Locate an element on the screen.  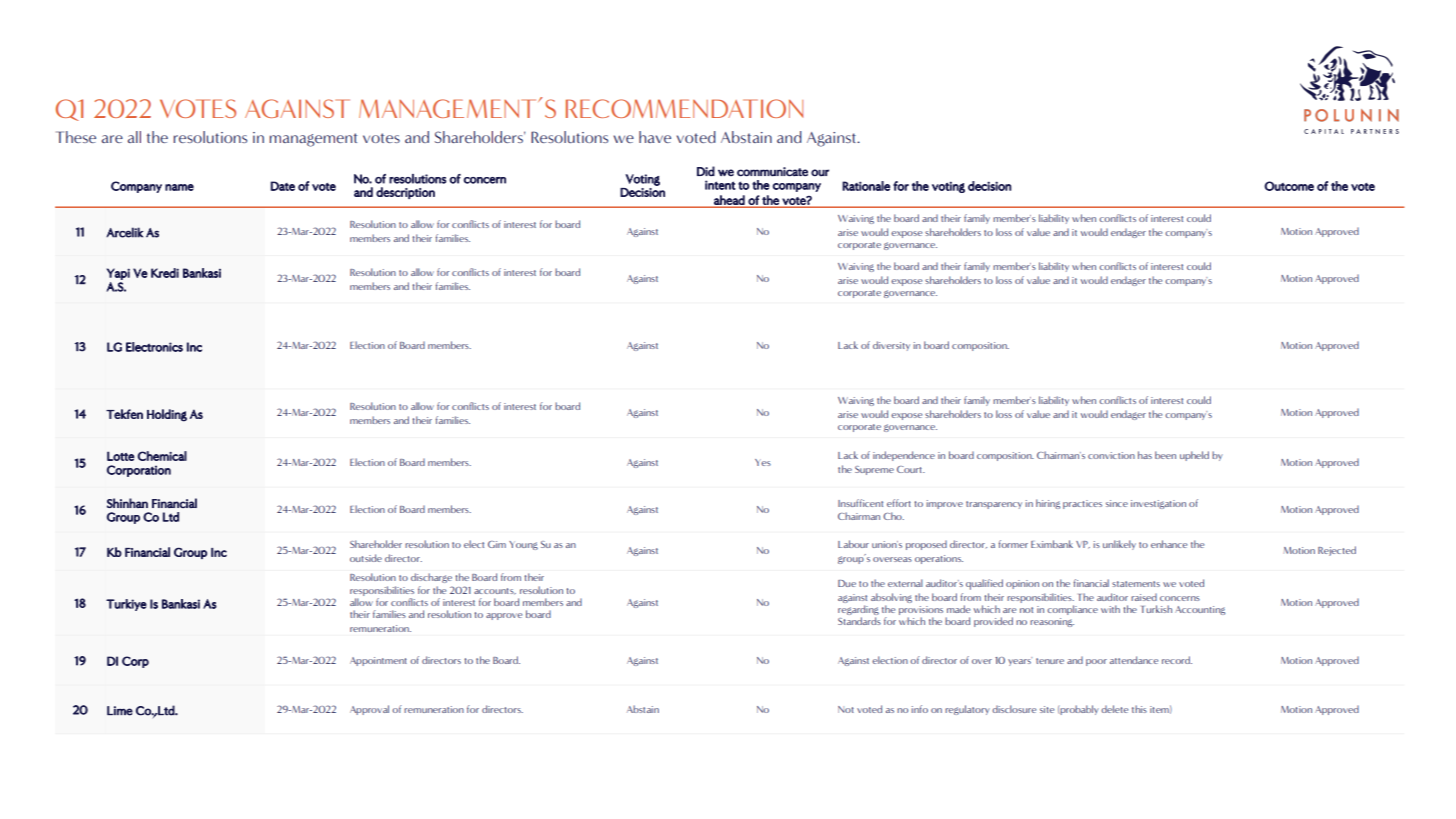
Chemical is located at coordinates (162, 456).
